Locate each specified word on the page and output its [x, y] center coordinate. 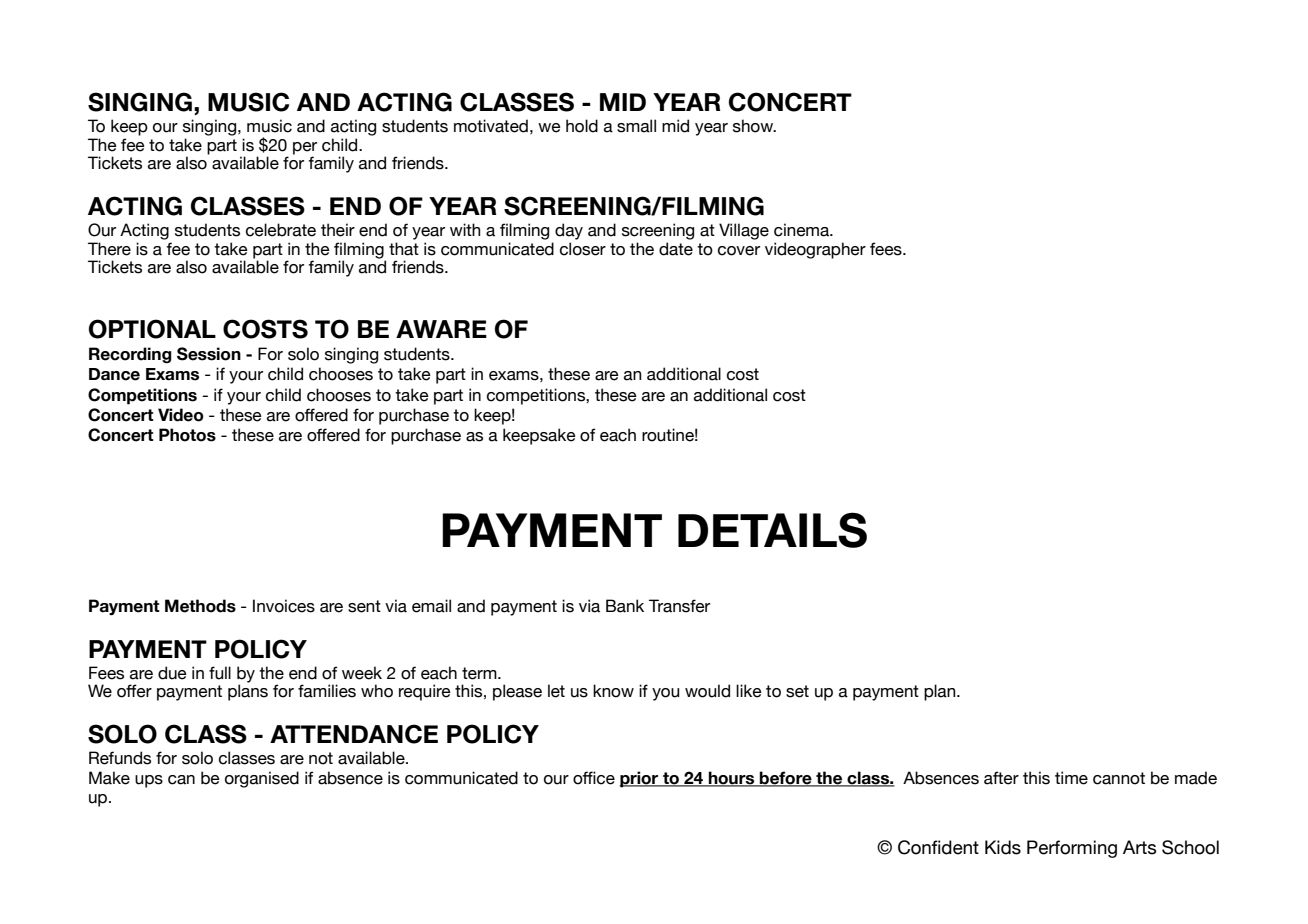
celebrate [281, 230]
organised [262, 779]
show [754, 126]
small [636, 126]
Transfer [679, 606]
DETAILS [772, 530]
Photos [187, 435]
